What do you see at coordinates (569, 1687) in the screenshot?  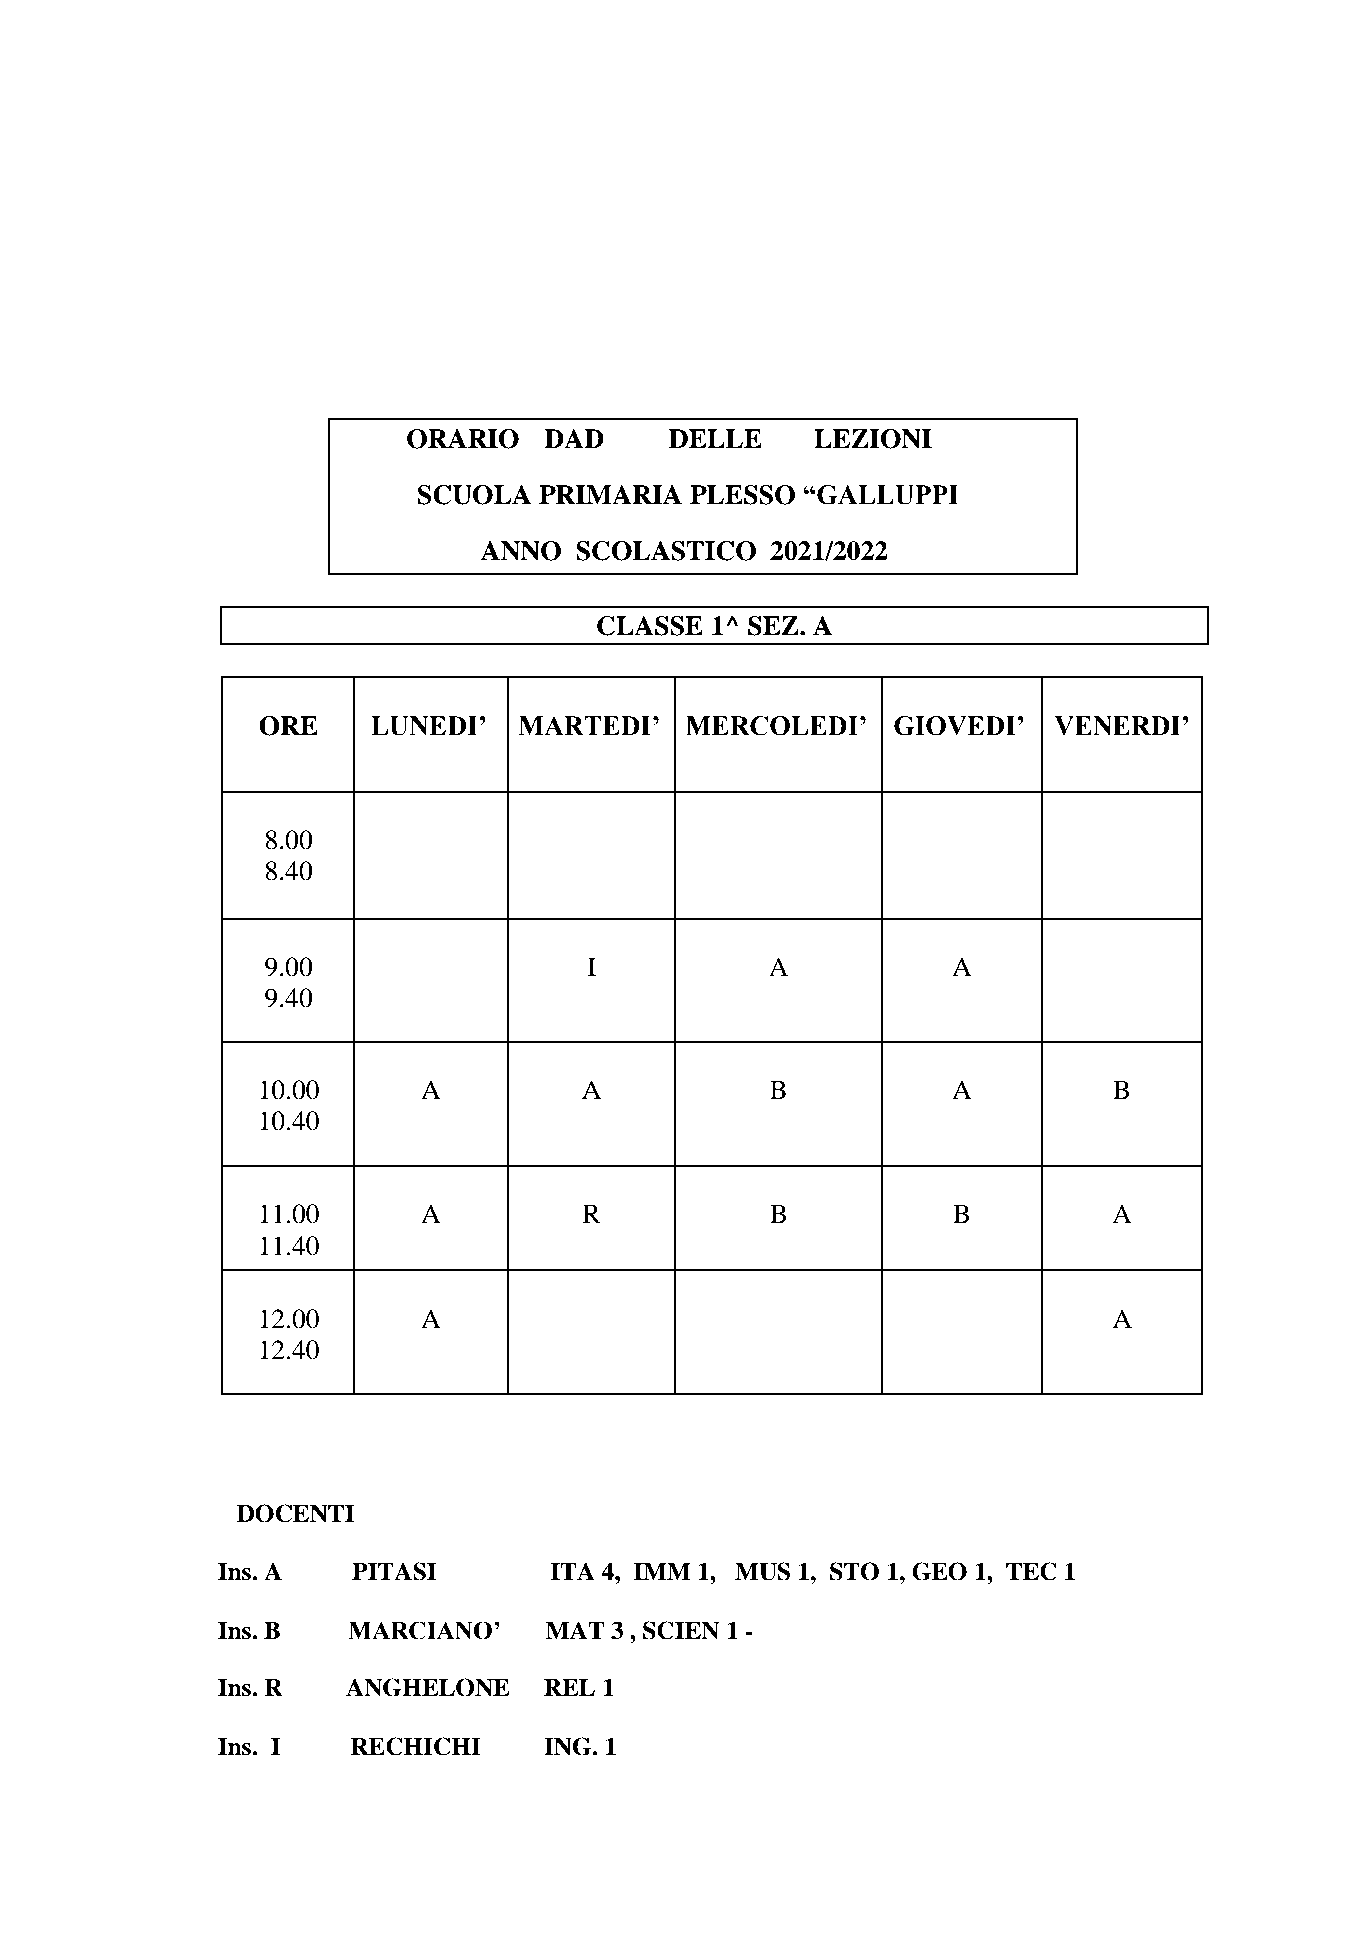 I see `REL` at bounding box center [569, 1687].
